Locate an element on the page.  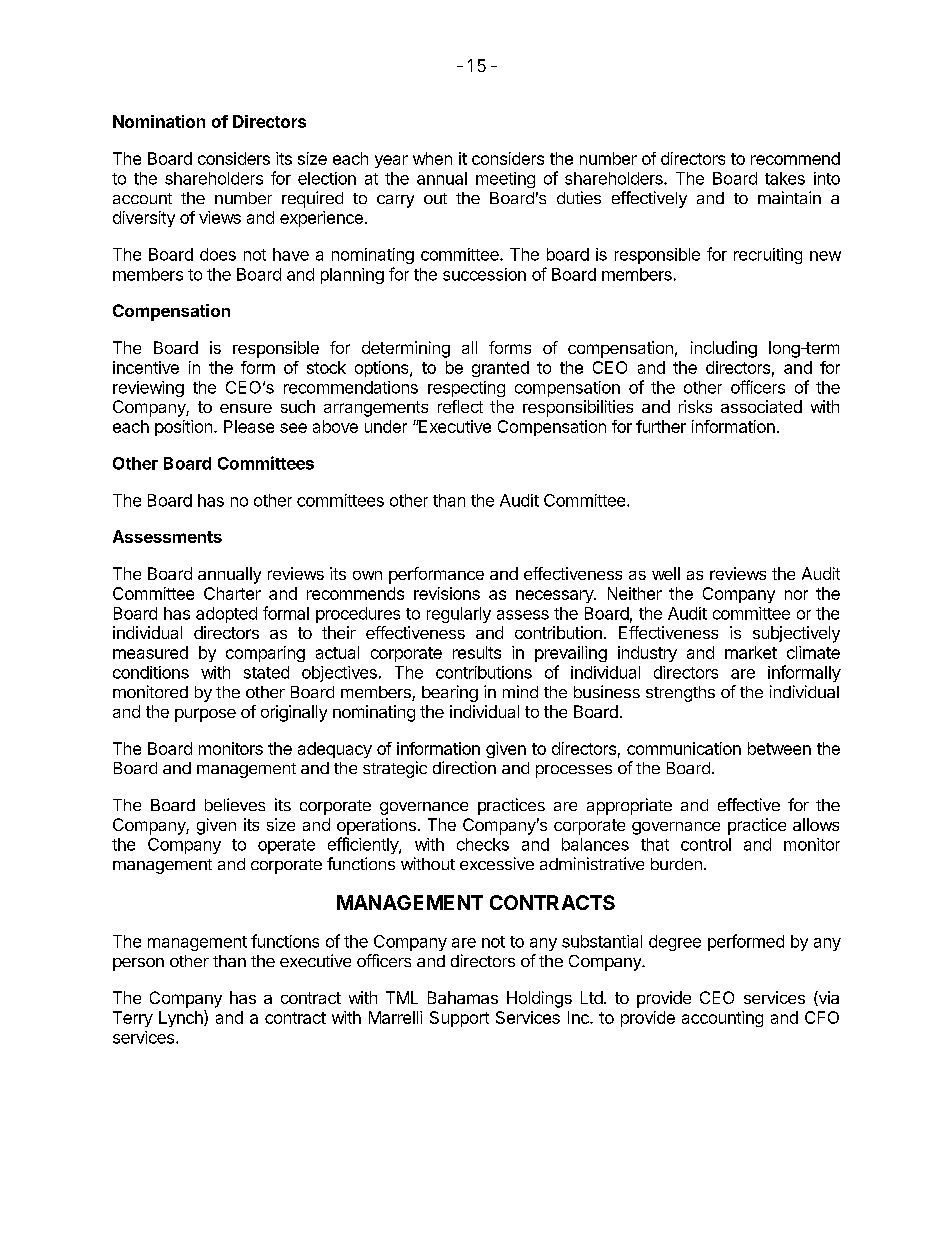
takes is located at coordinates (785, 178).
